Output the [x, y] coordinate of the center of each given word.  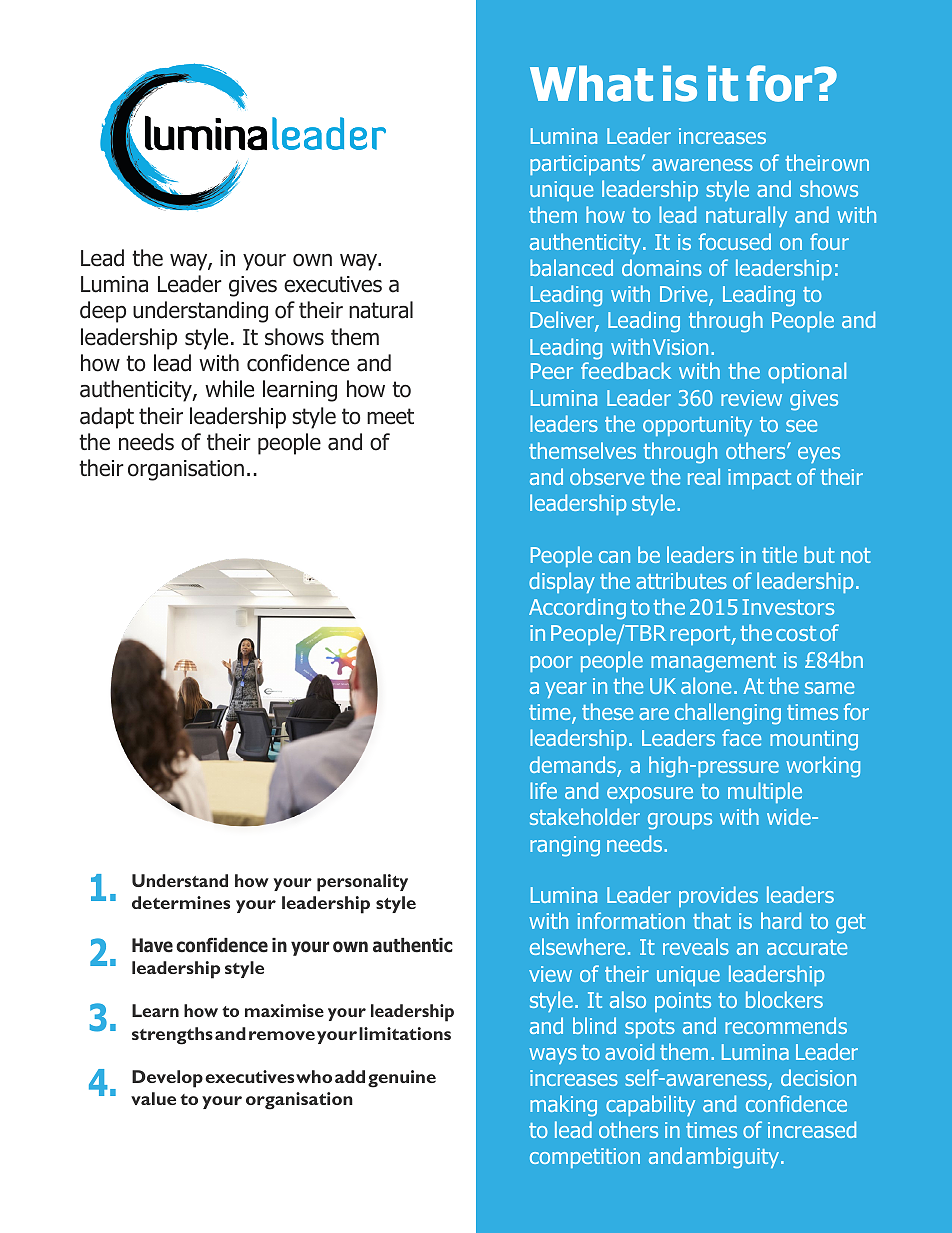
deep [103, 312]
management [713, 663]
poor [551, 664]
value [153, 1098]
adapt [107, 418]
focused [735, 241]
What [591, 83]
